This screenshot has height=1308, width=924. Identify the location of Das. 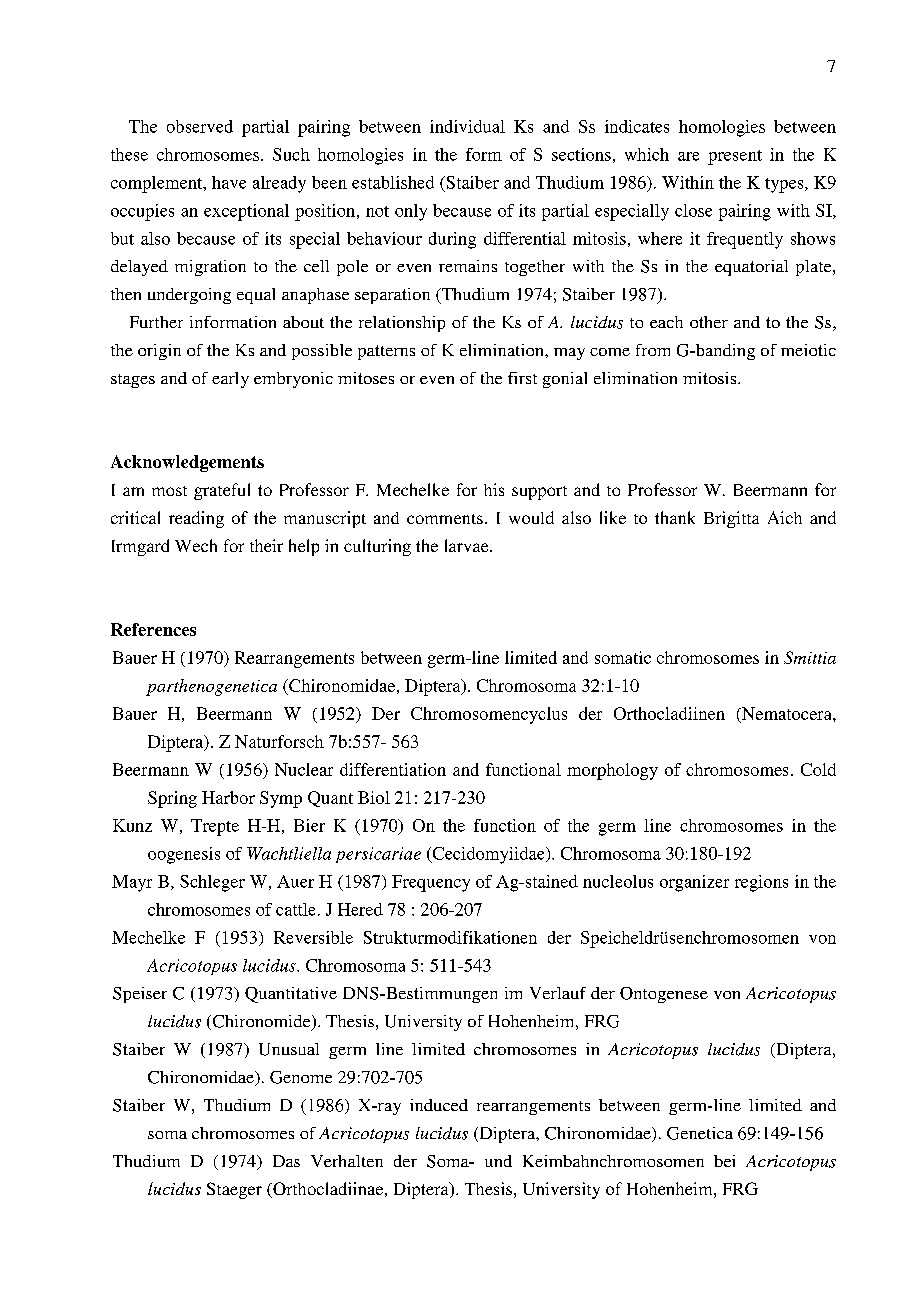
(286, 1161).
